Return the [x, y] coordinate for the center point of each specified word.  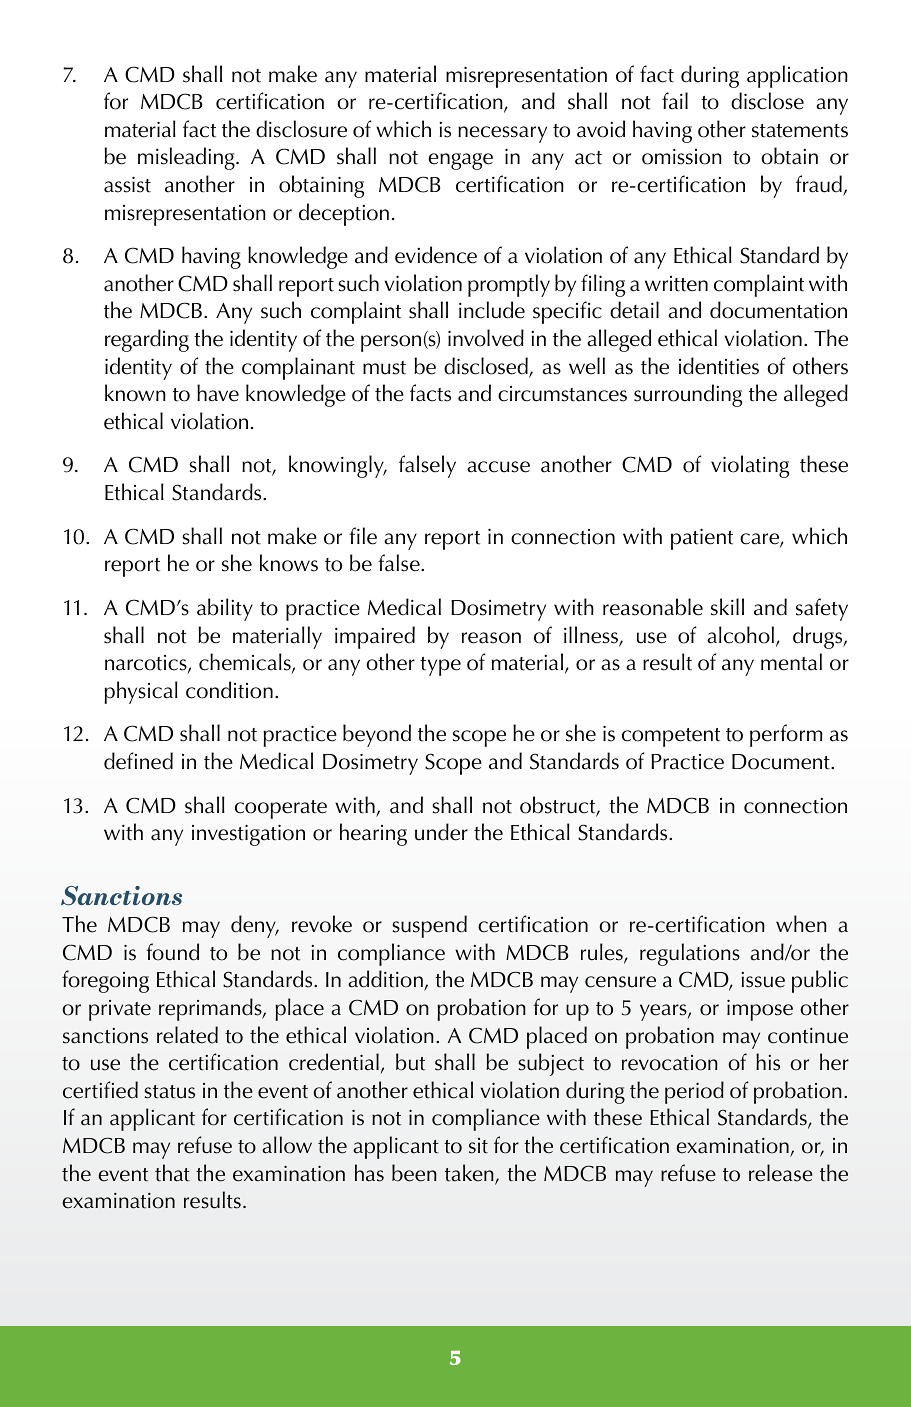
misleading [187, 158]
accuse [498, 467]
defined [138, 761]
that [172, 1173]
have [218, 393]
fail [675, 101]
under [441, 832]
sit [478, 1146]
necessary [502, 134]
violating [750, 466]
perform [786, 735]
